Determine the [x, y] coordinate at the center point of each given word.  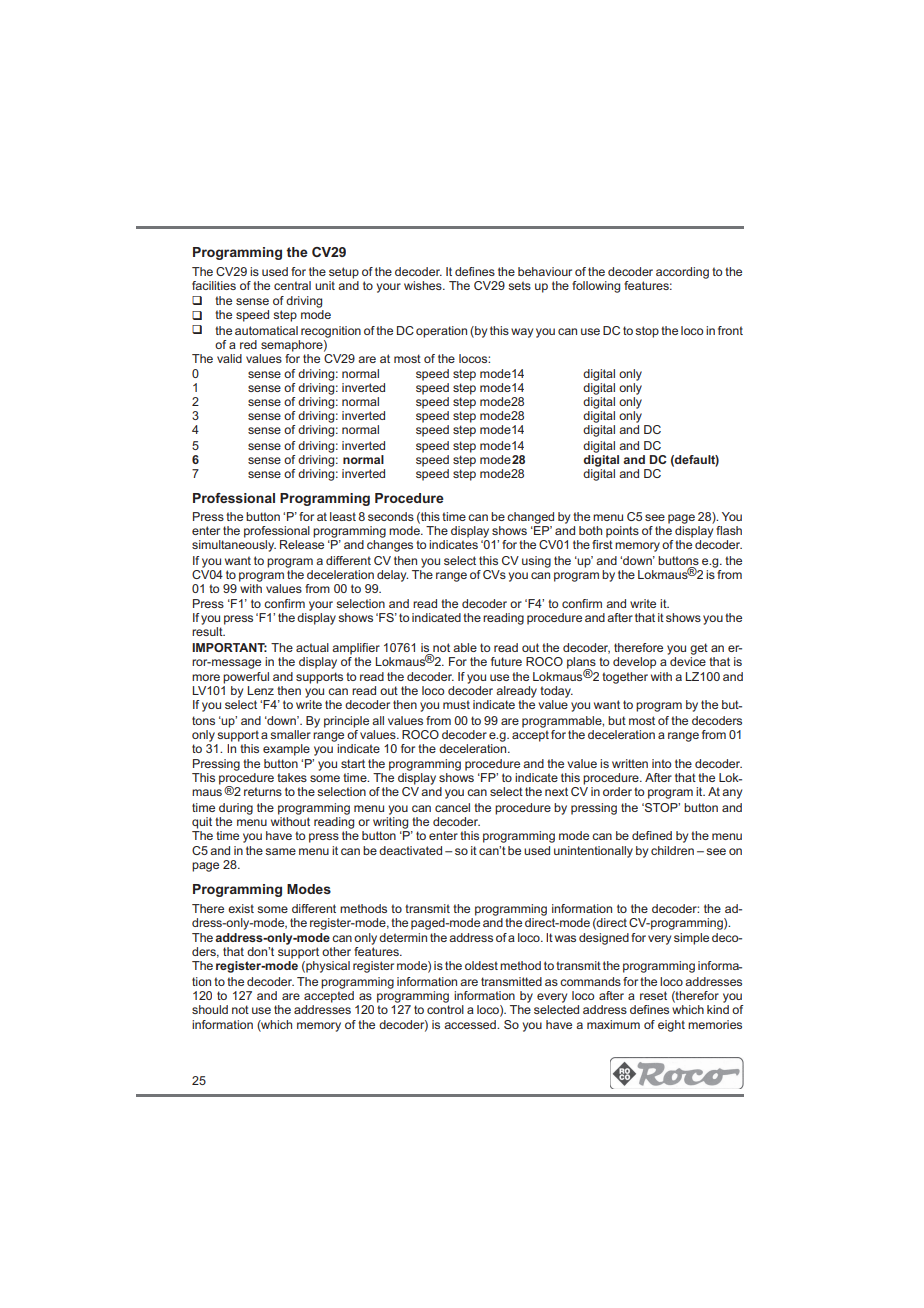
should [210, 1009]
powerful [246, 678]
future [506, 661]
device [688, 661]
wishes [424, 285]
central [292, 285]
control [445, 1008]
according [682, 273]
